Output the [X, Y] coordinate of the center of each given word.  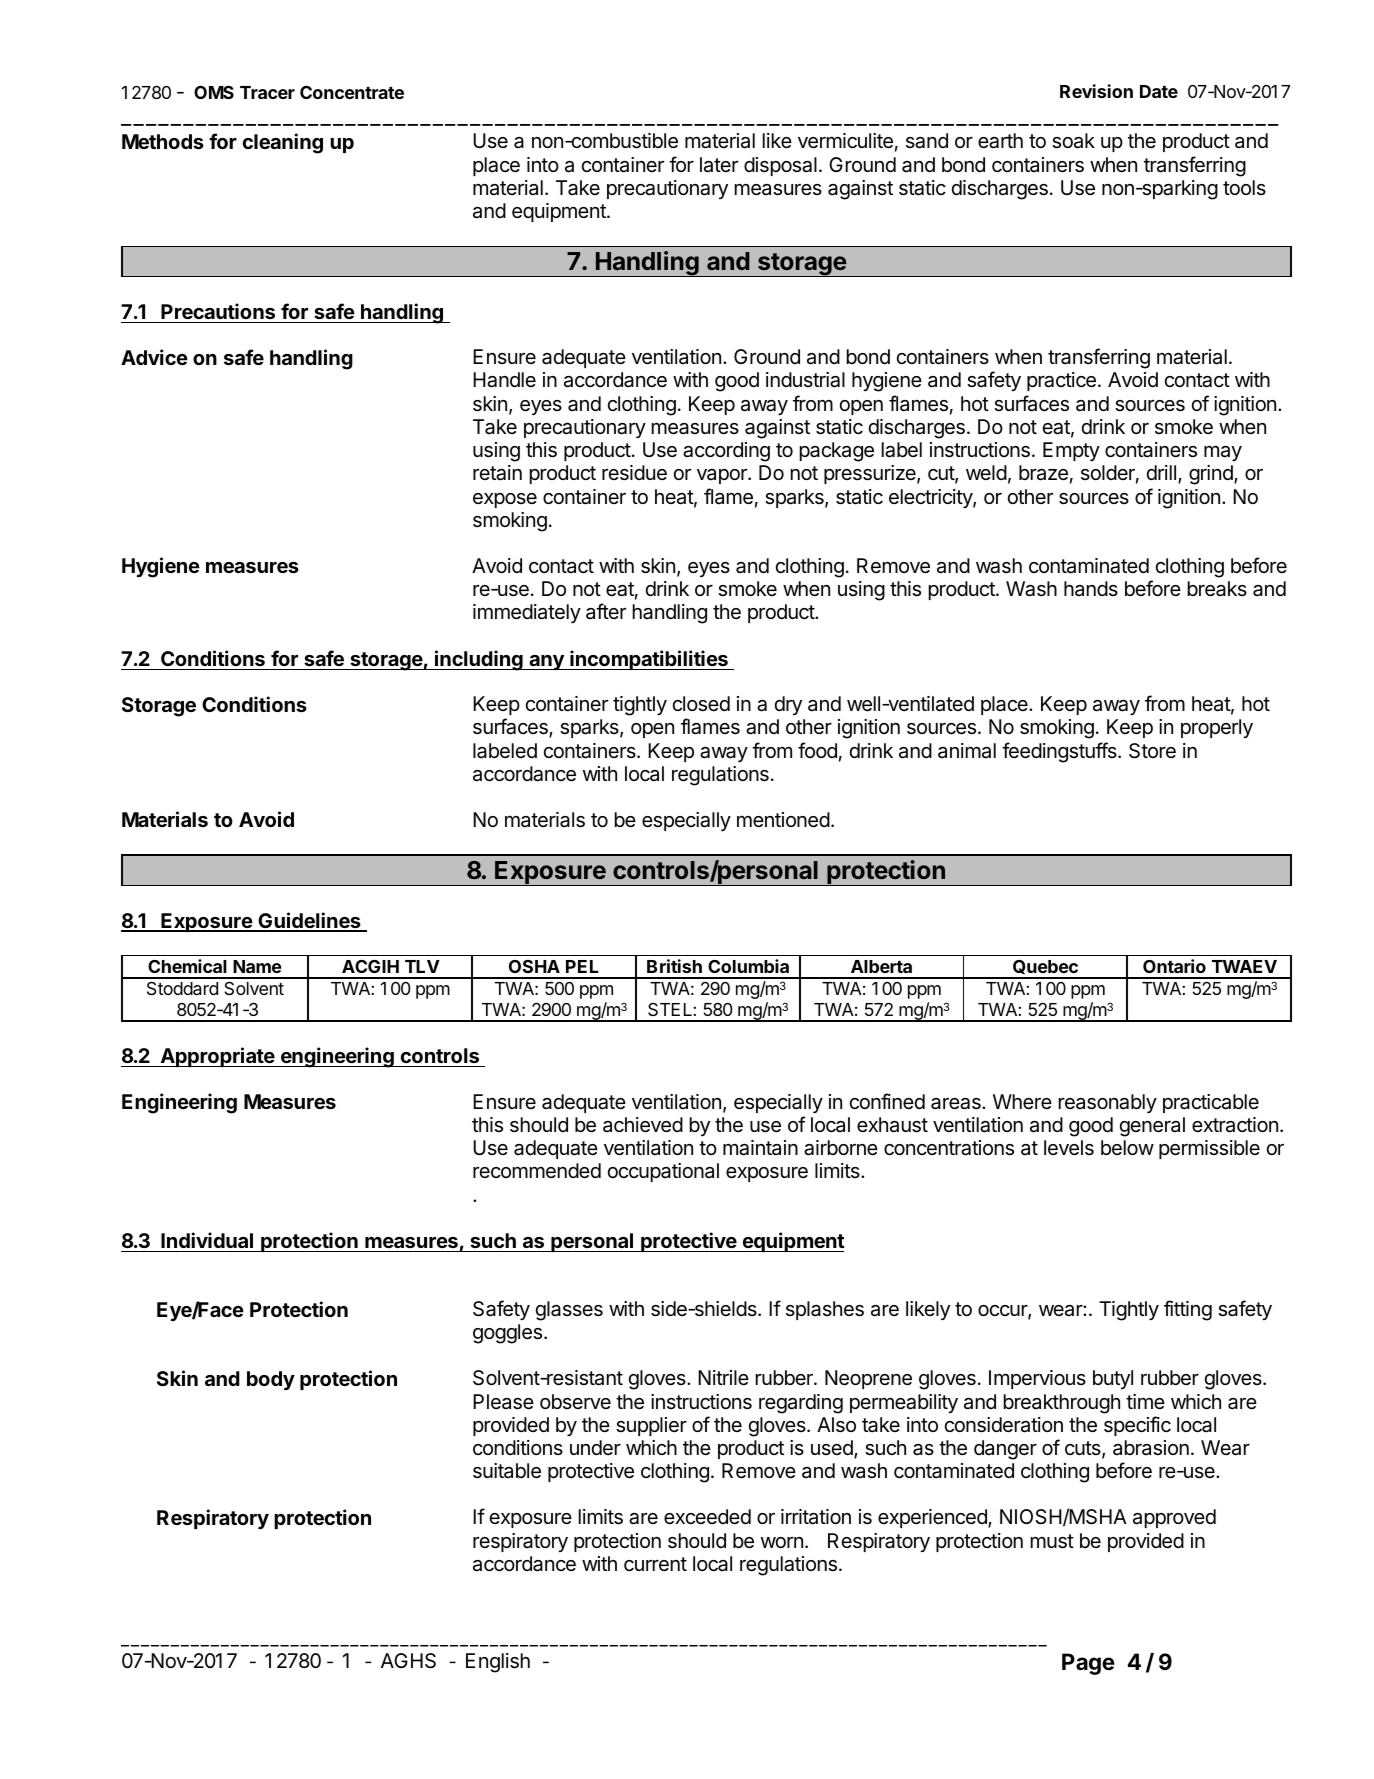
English [498, 1663]
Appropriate [217, 1057]
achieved [643, 1125]
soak [1073, 141]
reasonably [1108, 1103]
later [719, 165]
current [655, 1564]
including [479, 660]
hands [1091, 588]
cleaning [283, 143]
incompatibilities [649, 660]
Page [1088, 1664]
